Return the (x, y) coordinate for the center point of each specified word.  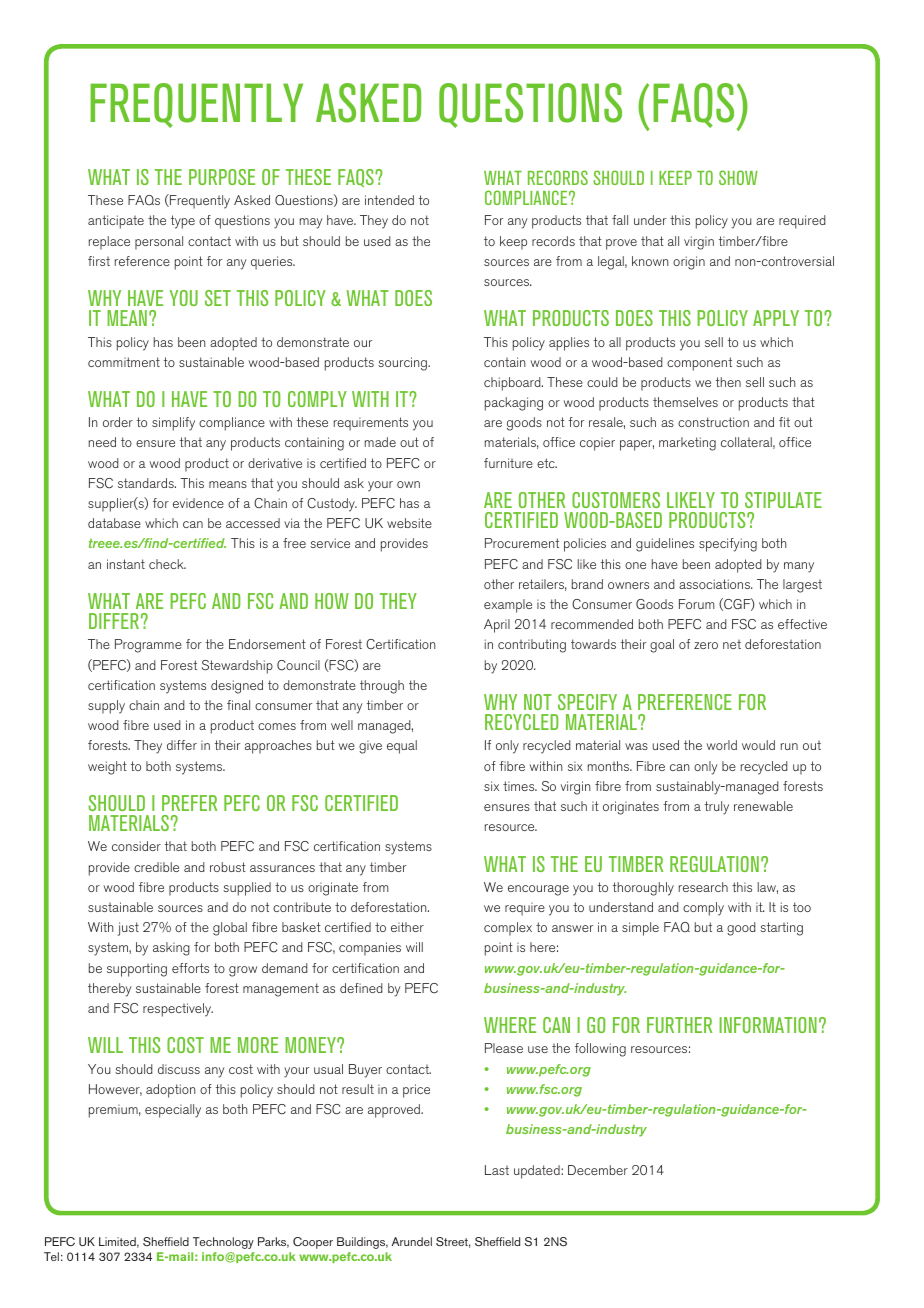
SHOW (738, 177)
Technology (223, 1243)
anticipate (116, 222)
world (721, 745)
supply (106, 707)
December (598, 1170)
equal (402, 747)
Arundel (412, 1241)
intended (389, 200)
